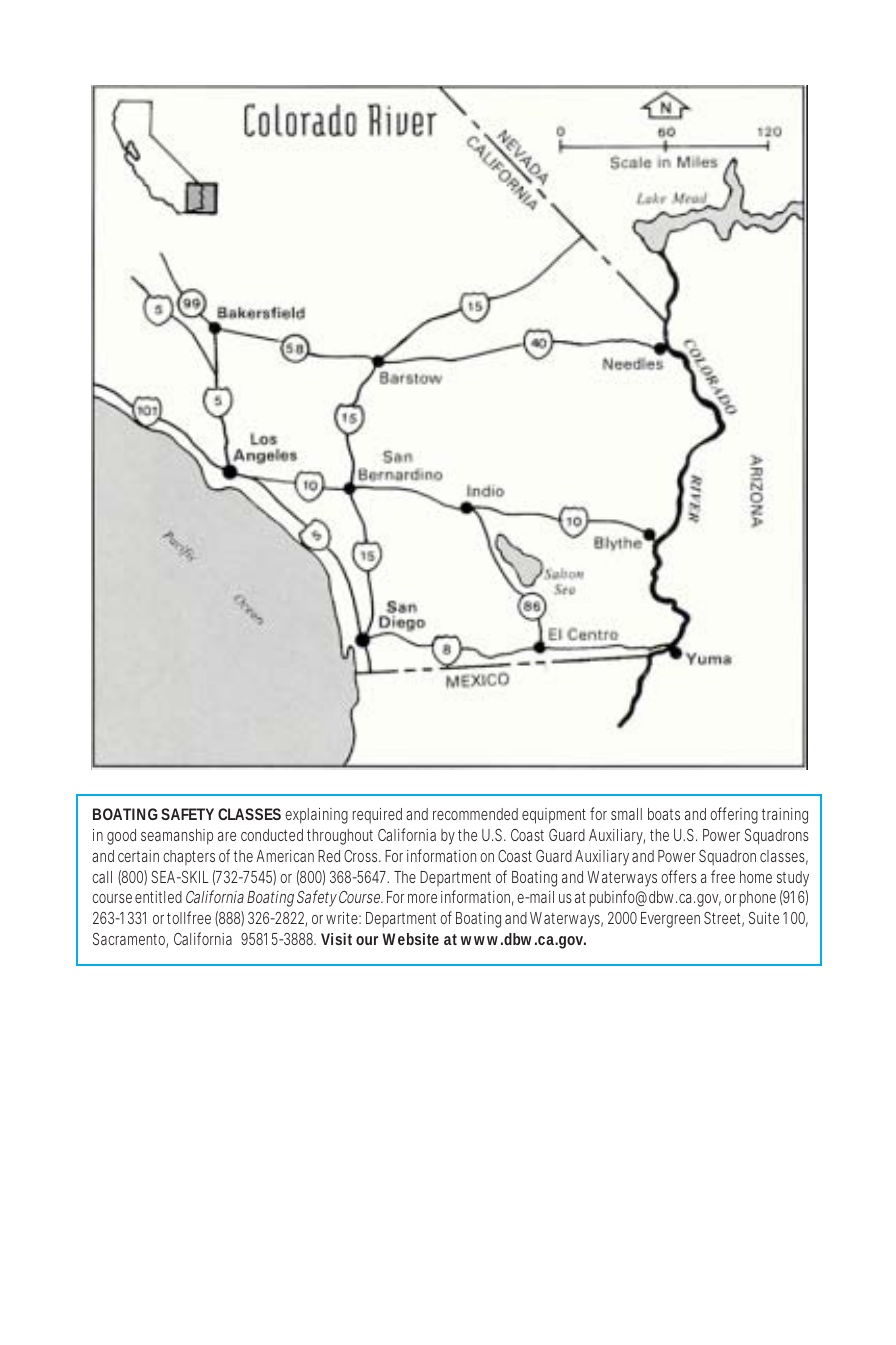 This screenshot has width=896, height=1345. Describe the element at coordinates (316, 816) in the screenshot. I see `explaining` at that location.
